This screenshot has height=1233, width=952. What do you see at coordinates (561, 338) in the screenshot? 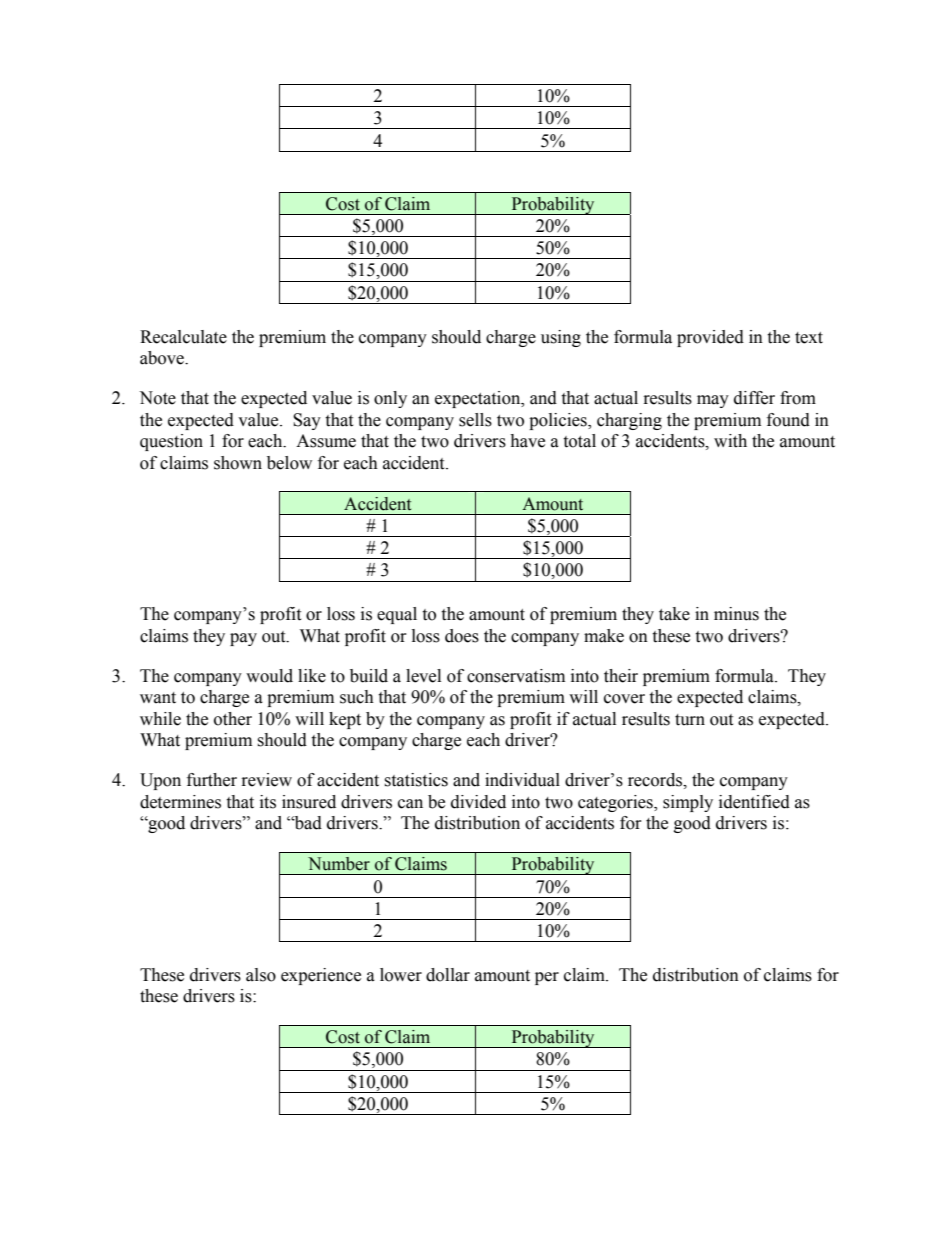
I see `using` at bounding box center [561, 338].
